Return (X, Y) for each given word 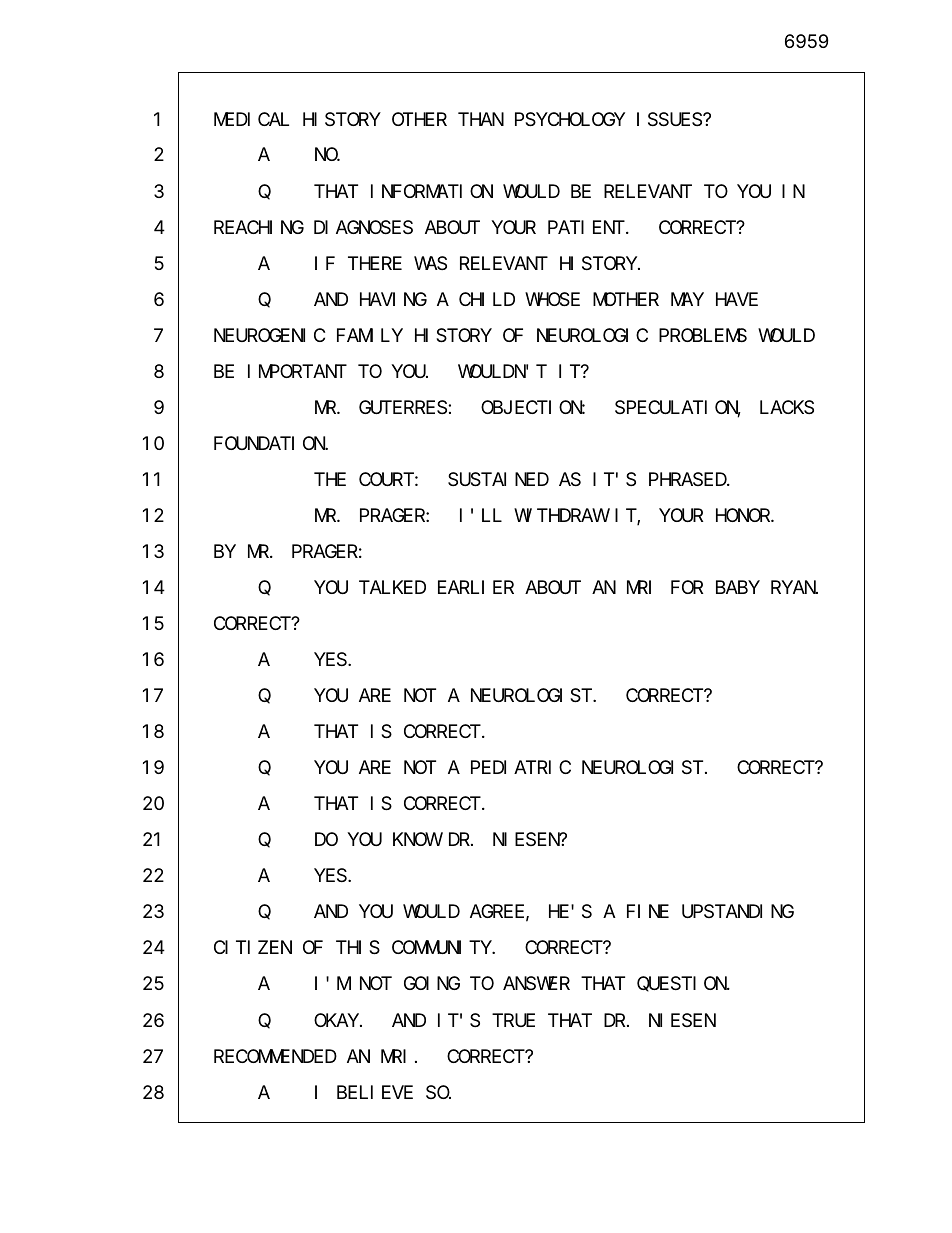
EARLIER (476, 588)
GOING (432, 984)
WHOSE (552, 300)
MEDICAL (251, 119)
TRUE (513, 1020)
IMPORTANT (297, 371)
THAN (481, 119)
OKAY (336, 1020)
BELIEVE (375, 1092)
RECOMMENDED (275, 1056)
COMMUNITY (442, 948)
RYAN (794, 588)
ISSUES (670, 120)
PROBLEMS (703, 336)
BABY (737, 588)
